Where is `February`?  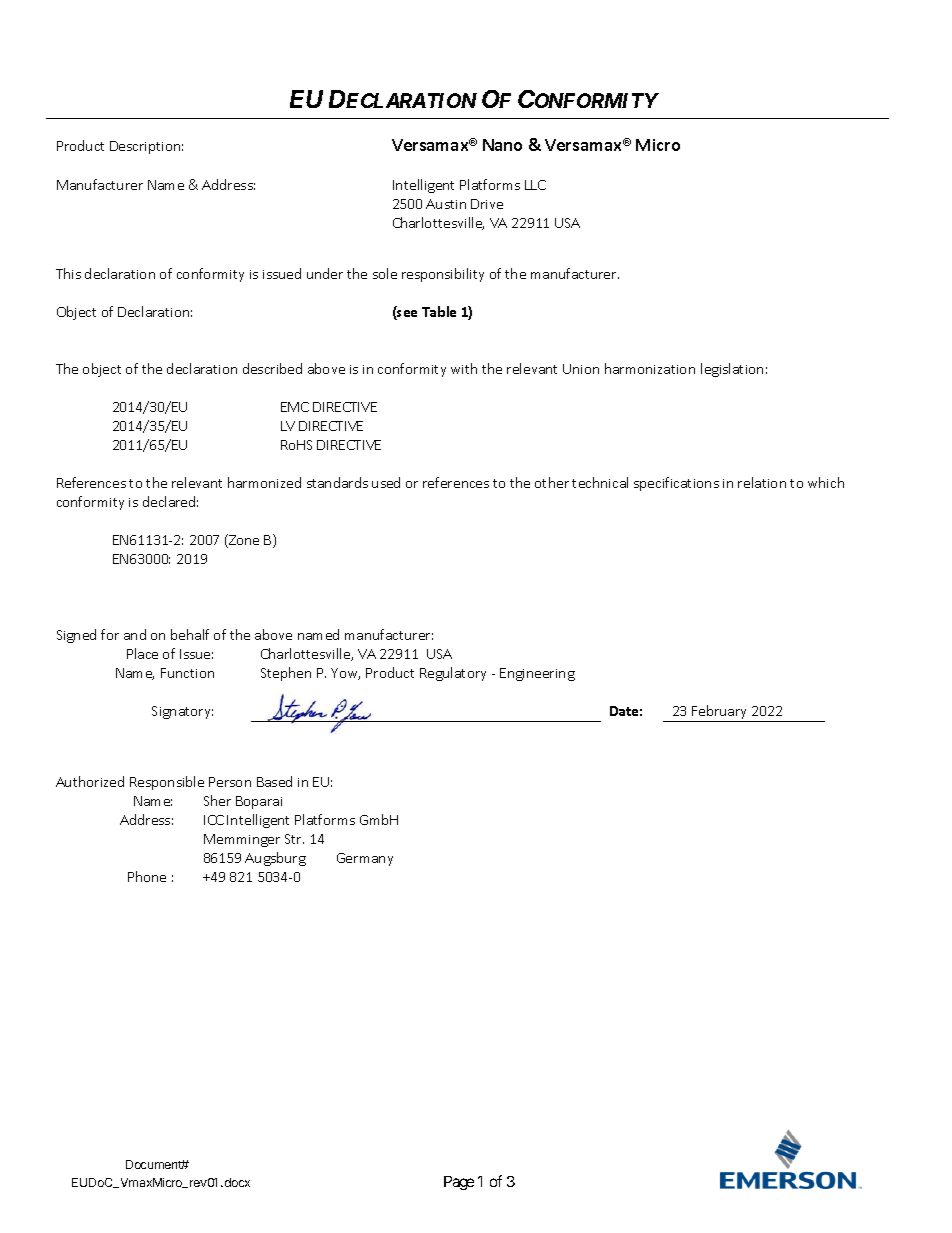
February is located at coordinates (720, 713).
